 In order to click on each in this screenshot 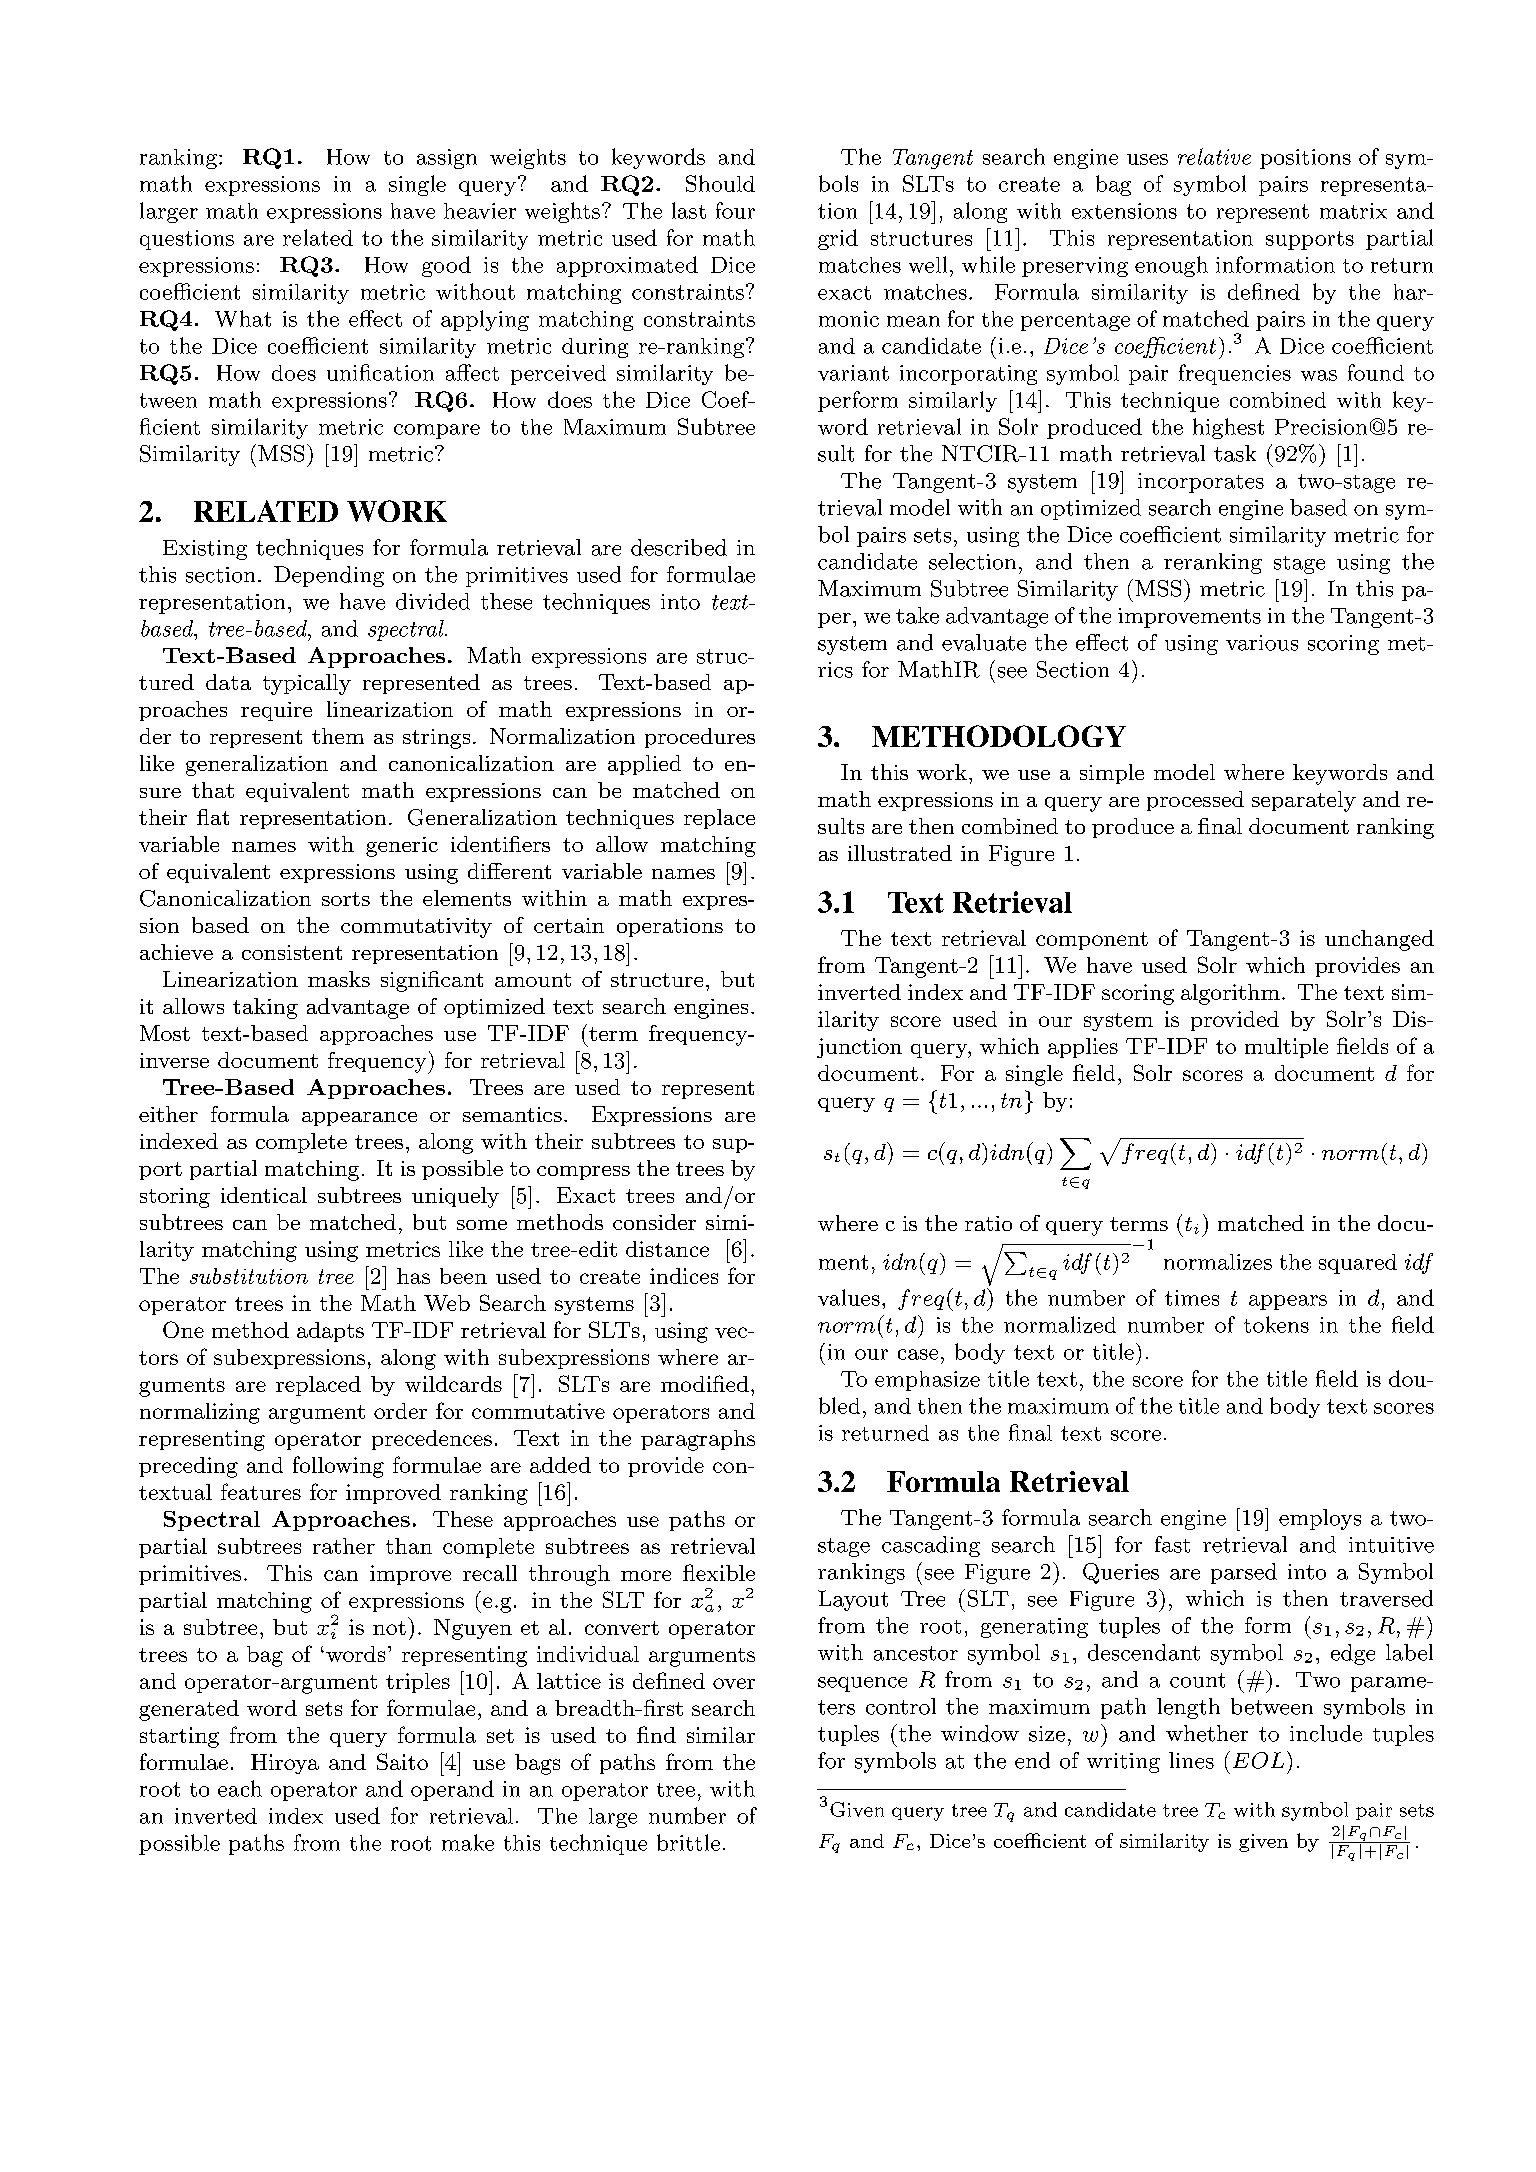, I will do `click(240, 1788)`.
